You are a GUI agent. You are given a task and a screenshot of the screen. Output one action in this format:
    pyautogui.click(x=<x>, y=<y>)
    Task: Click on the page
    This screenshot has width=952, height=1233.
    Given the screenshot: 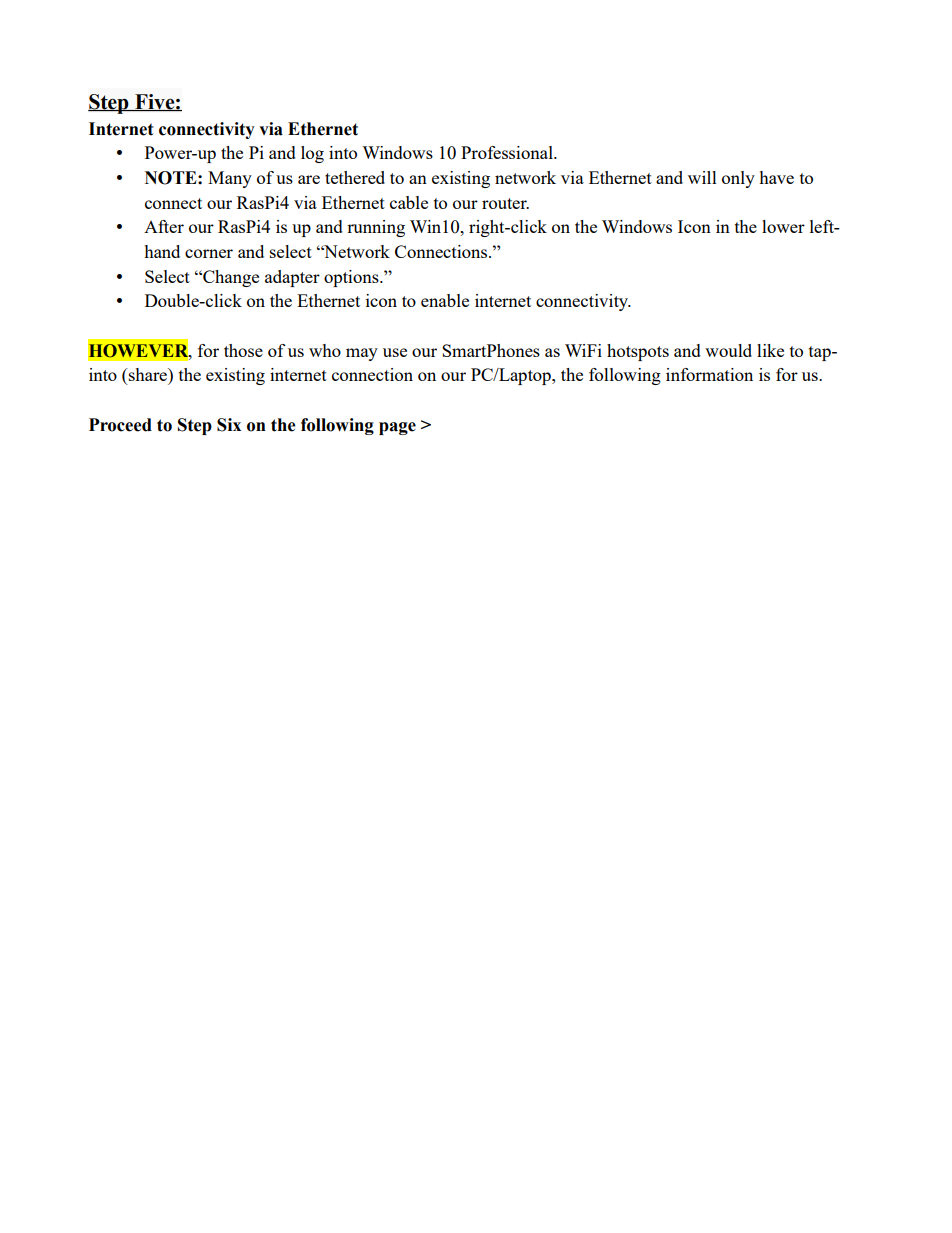 What is the action you would take?
    pyautogui.click(x=397, y=428)
